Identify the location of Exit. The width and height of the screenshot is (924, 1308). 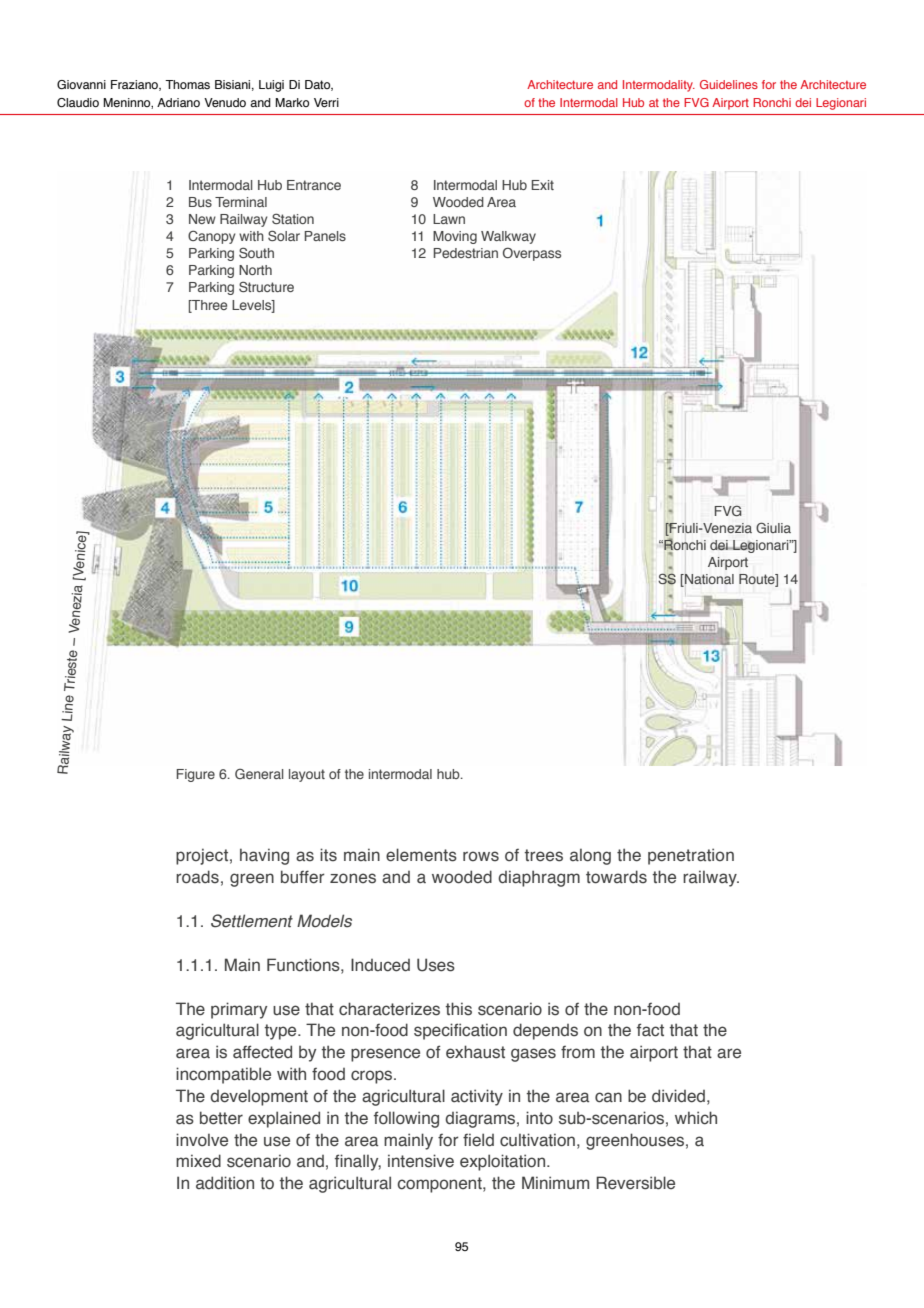
(542, 185).
